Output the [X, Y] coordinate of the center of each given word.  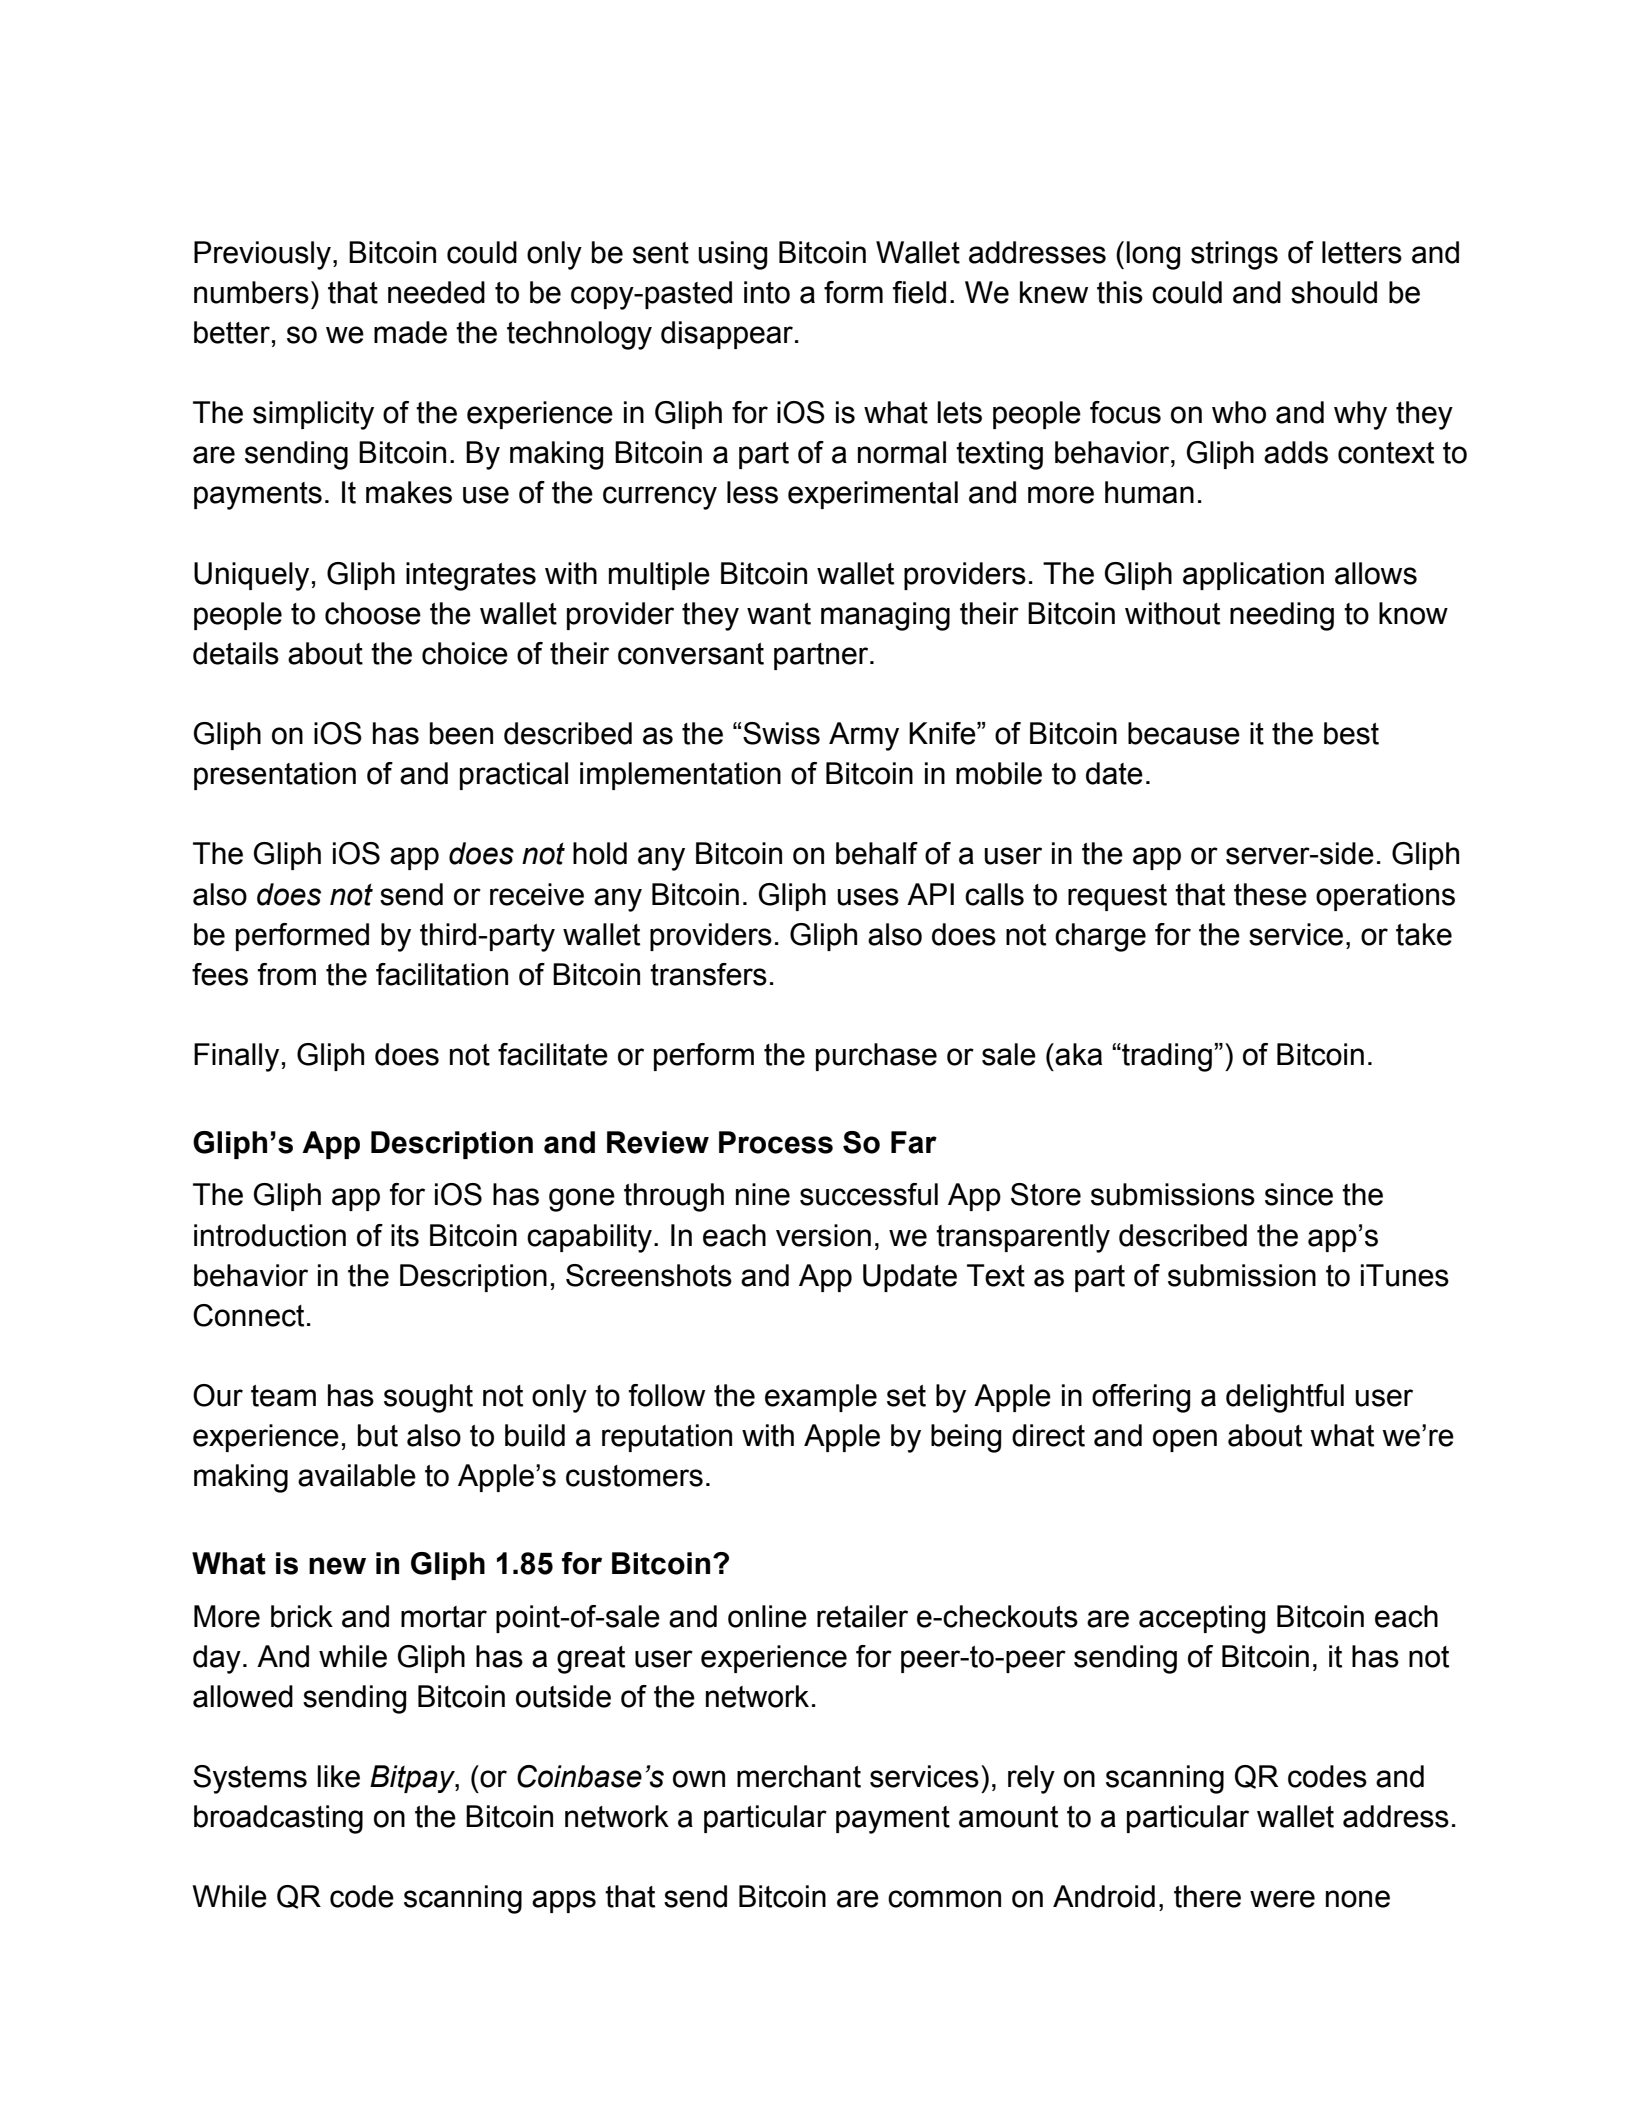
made [410, 332]
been [461, 733]
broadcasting [278, 1819]
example [821, 1398]
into [767, 292]
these [1270, 894]
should [1334, 292]
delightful [1285, 1398]
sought [428, 1398]
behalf [877, 853]
